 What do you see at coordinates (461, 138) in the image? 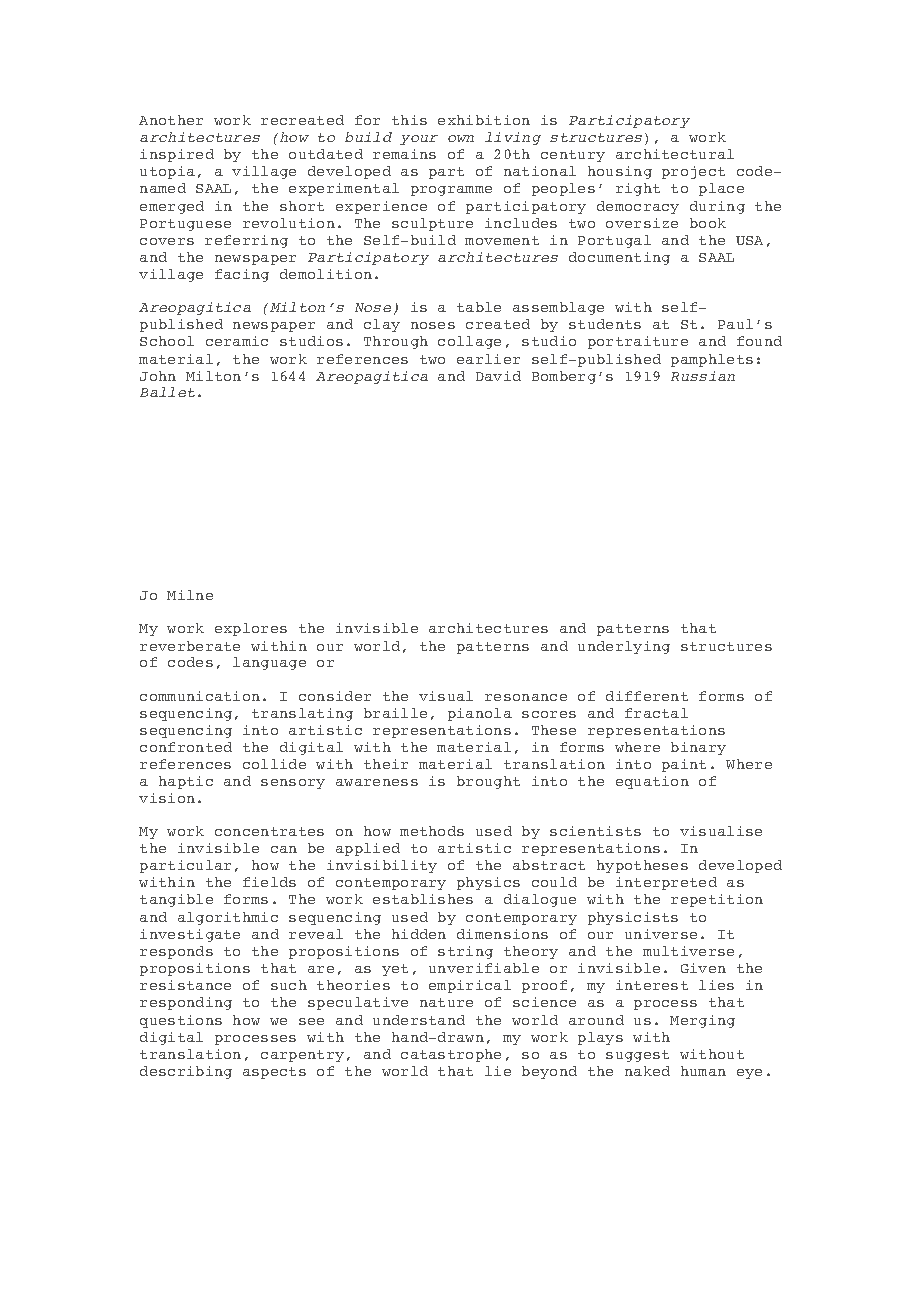
I see `own` at bounding box center [461, 138].
